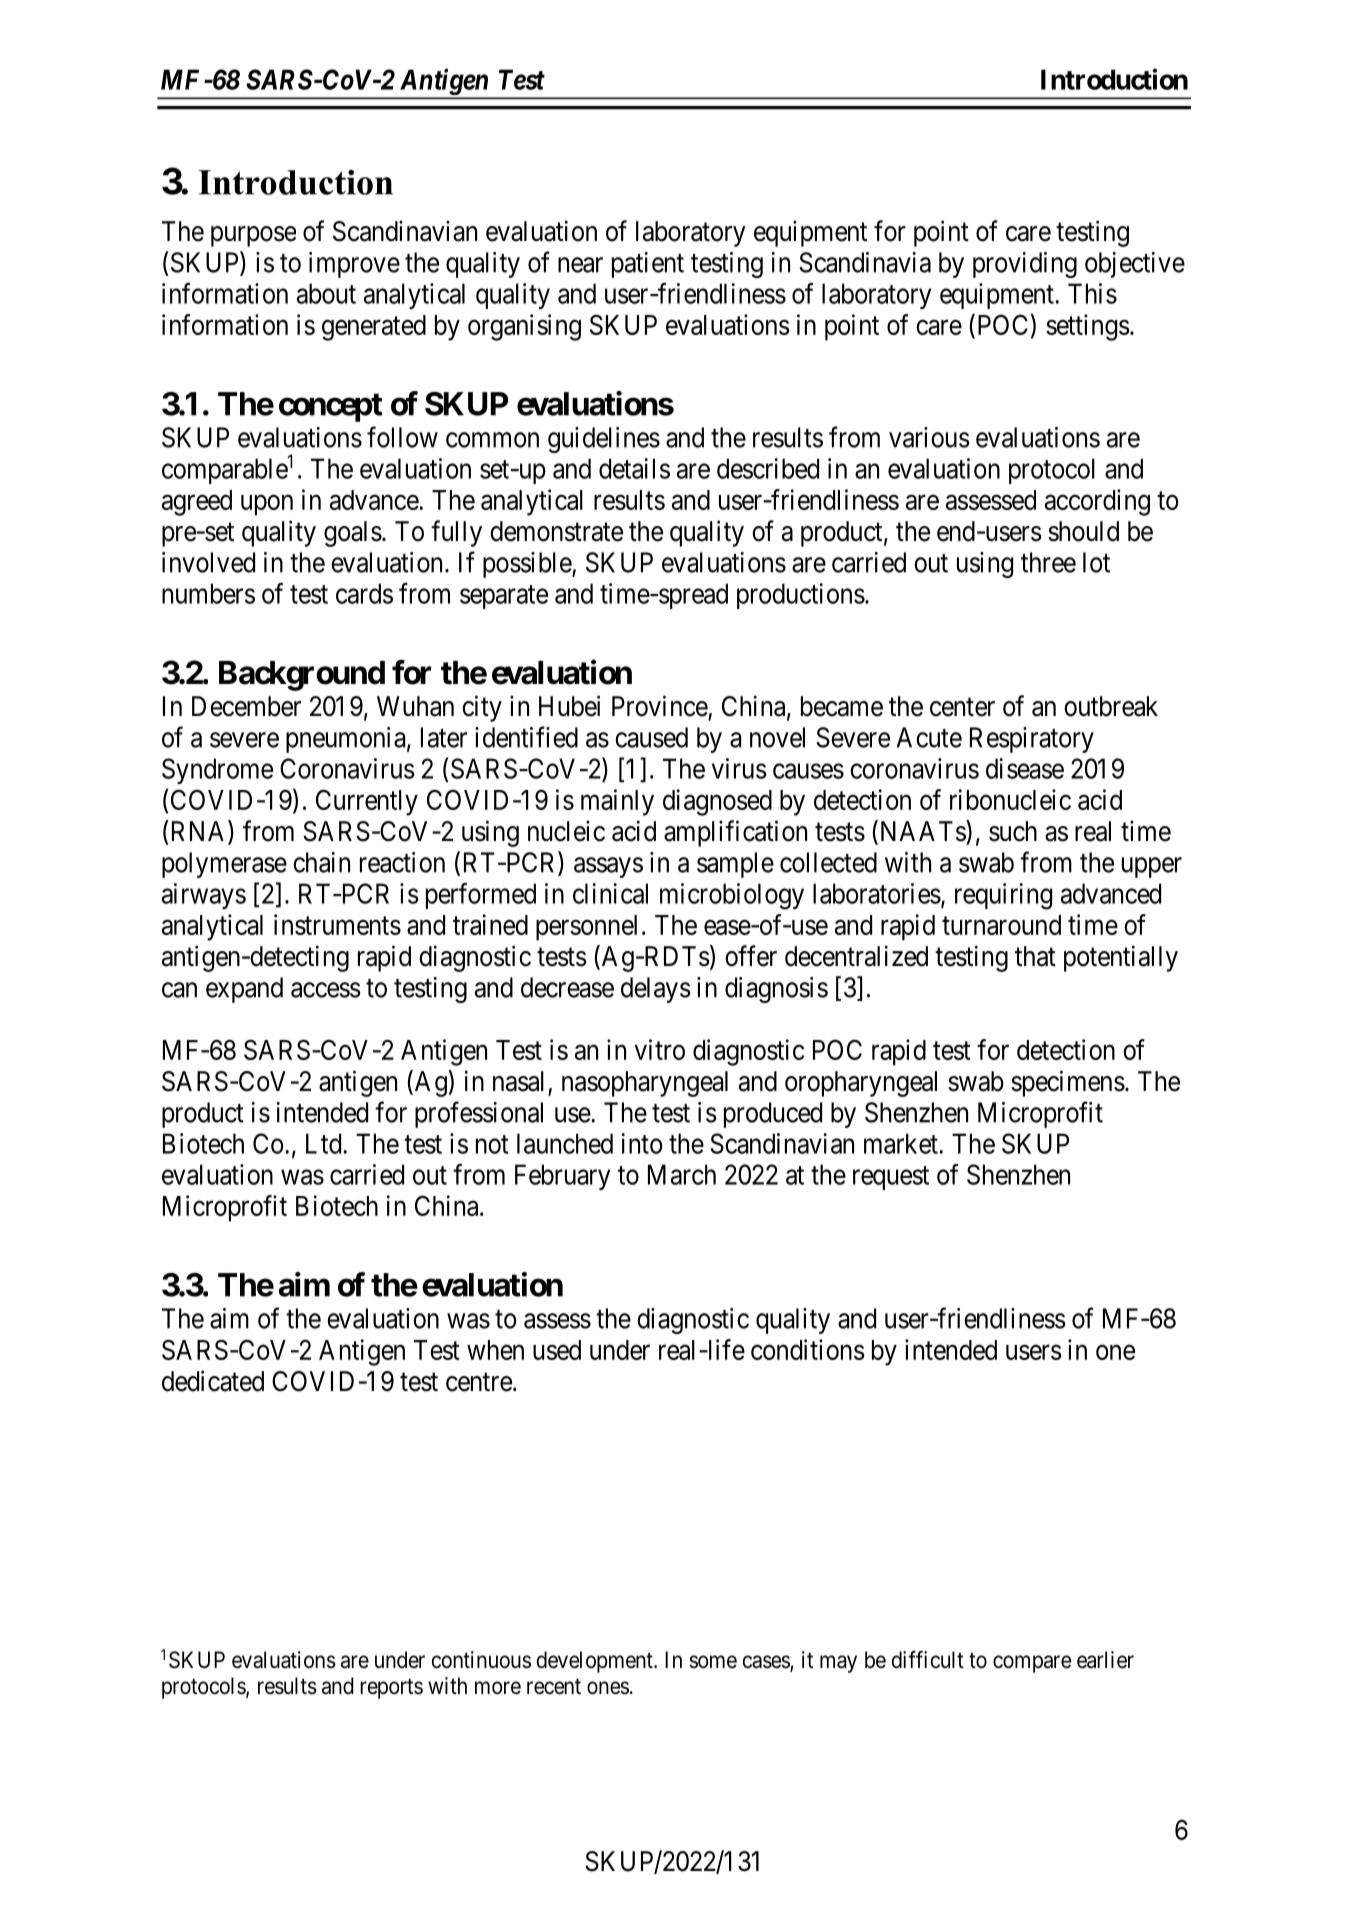 This image has height=1906, width=1348. What do you see at coordinates (326, 293) in the image?
I see `about` at bounding box center [326, 293].
